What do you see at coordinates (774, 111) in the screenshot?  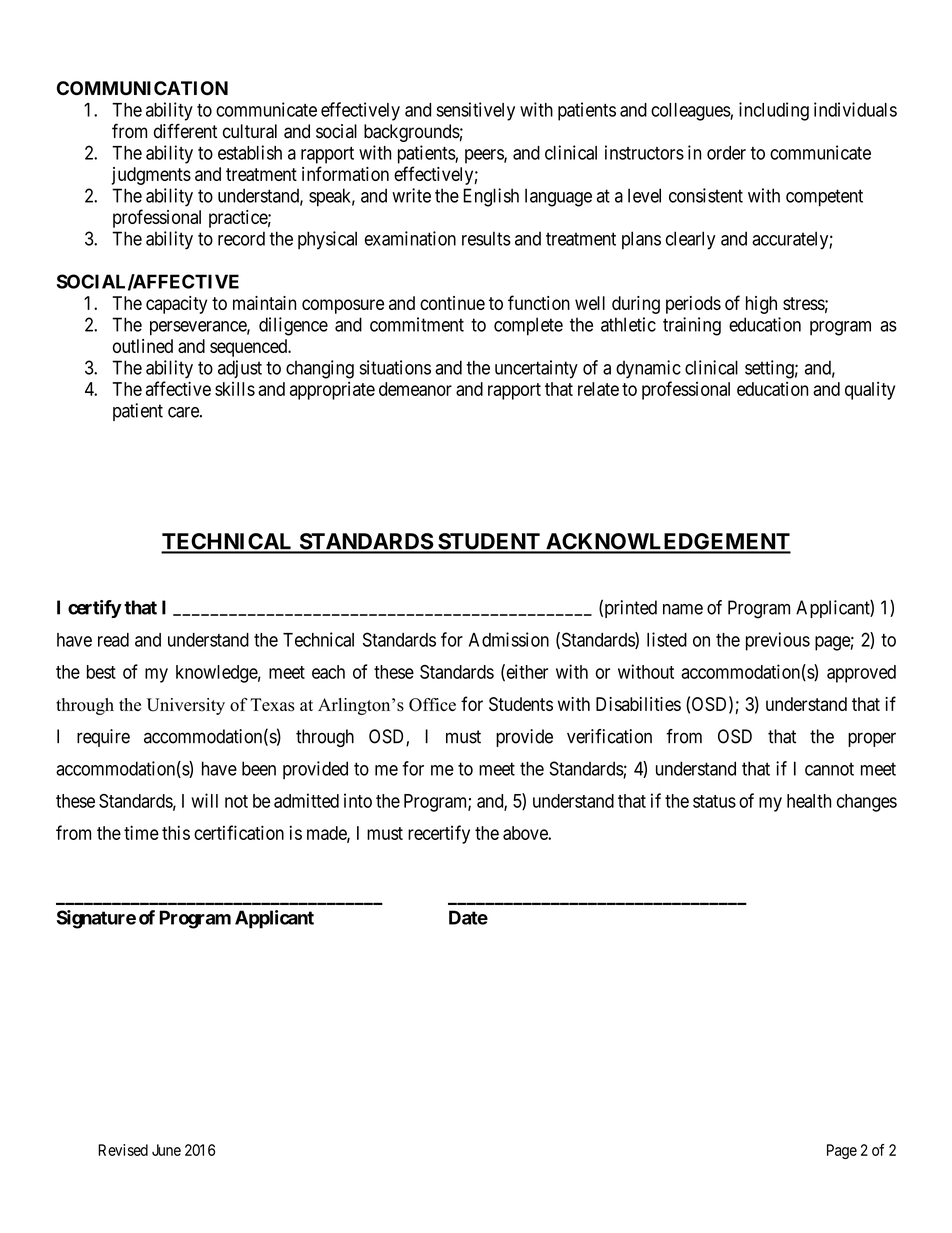 I see `including` at bounding box center [774, 111].
